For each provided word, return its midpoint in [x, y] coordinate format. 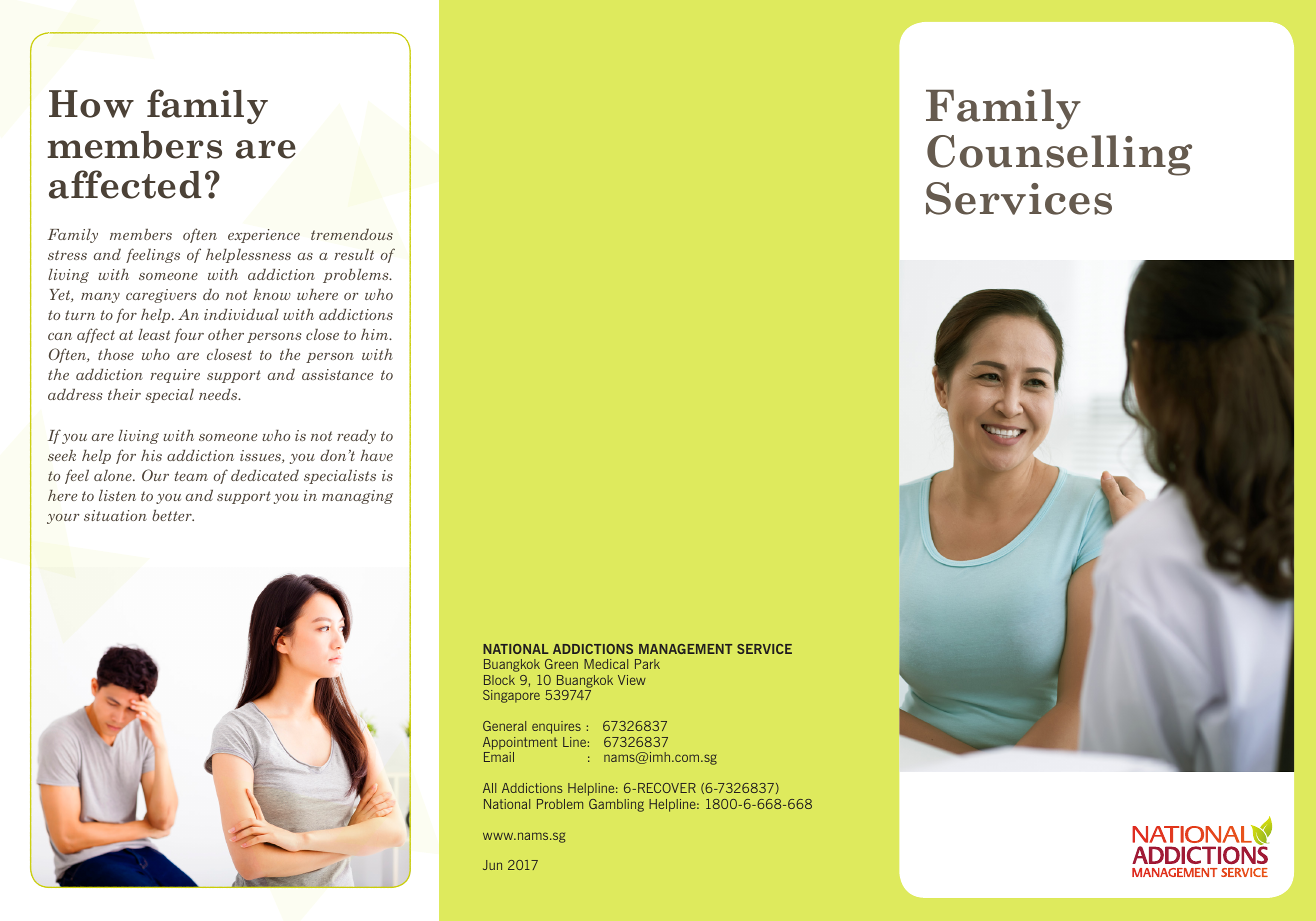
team [191, 476]
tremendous [352, 234]
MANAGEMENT [685, 649]
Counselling [1059, 155]
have [377, 455]
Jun [492, 865]
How [91, 104]
